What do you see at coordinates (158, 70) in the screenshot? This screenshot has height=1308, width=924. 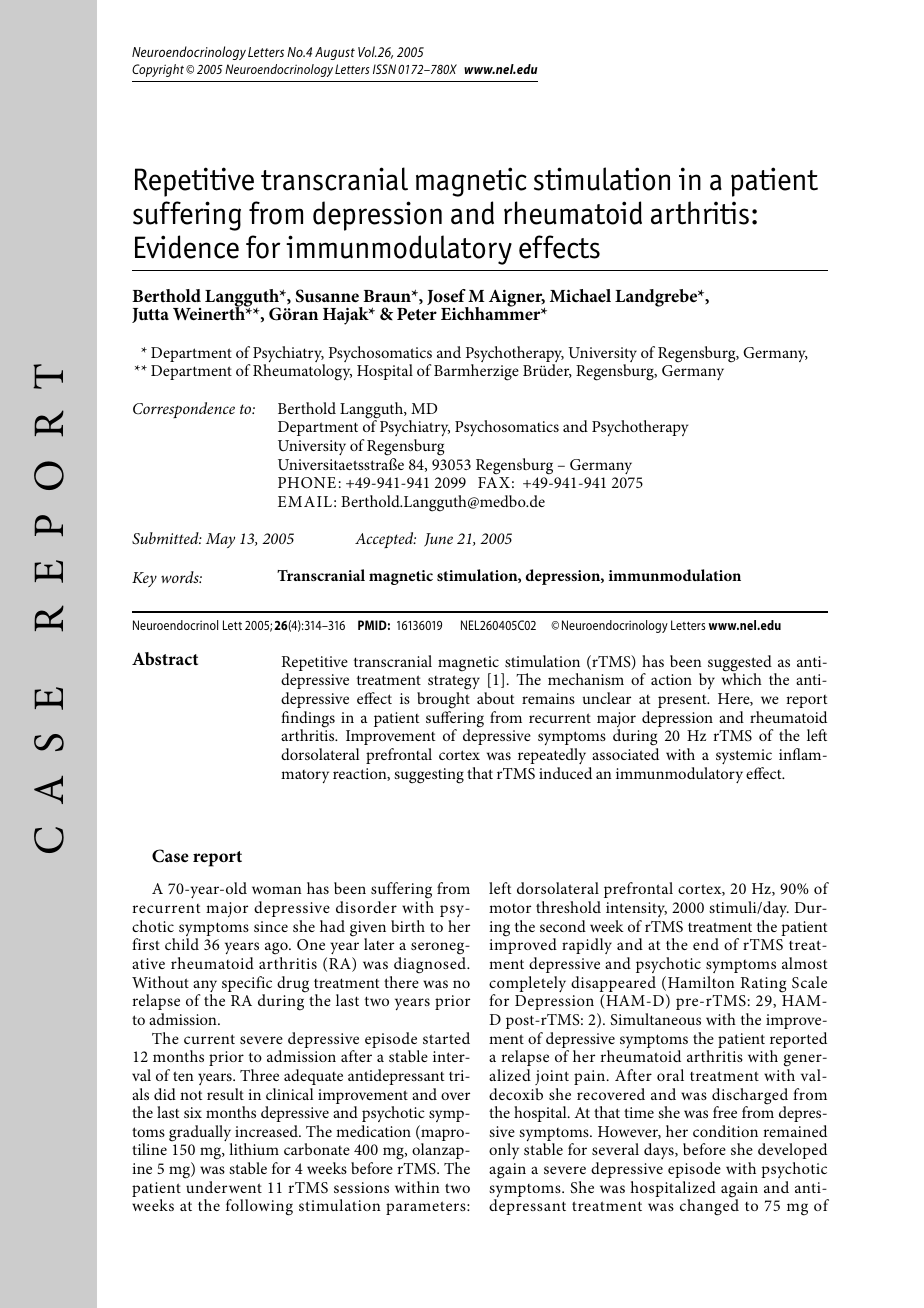 I see `Copyright` at bounding box center [158, 70].
